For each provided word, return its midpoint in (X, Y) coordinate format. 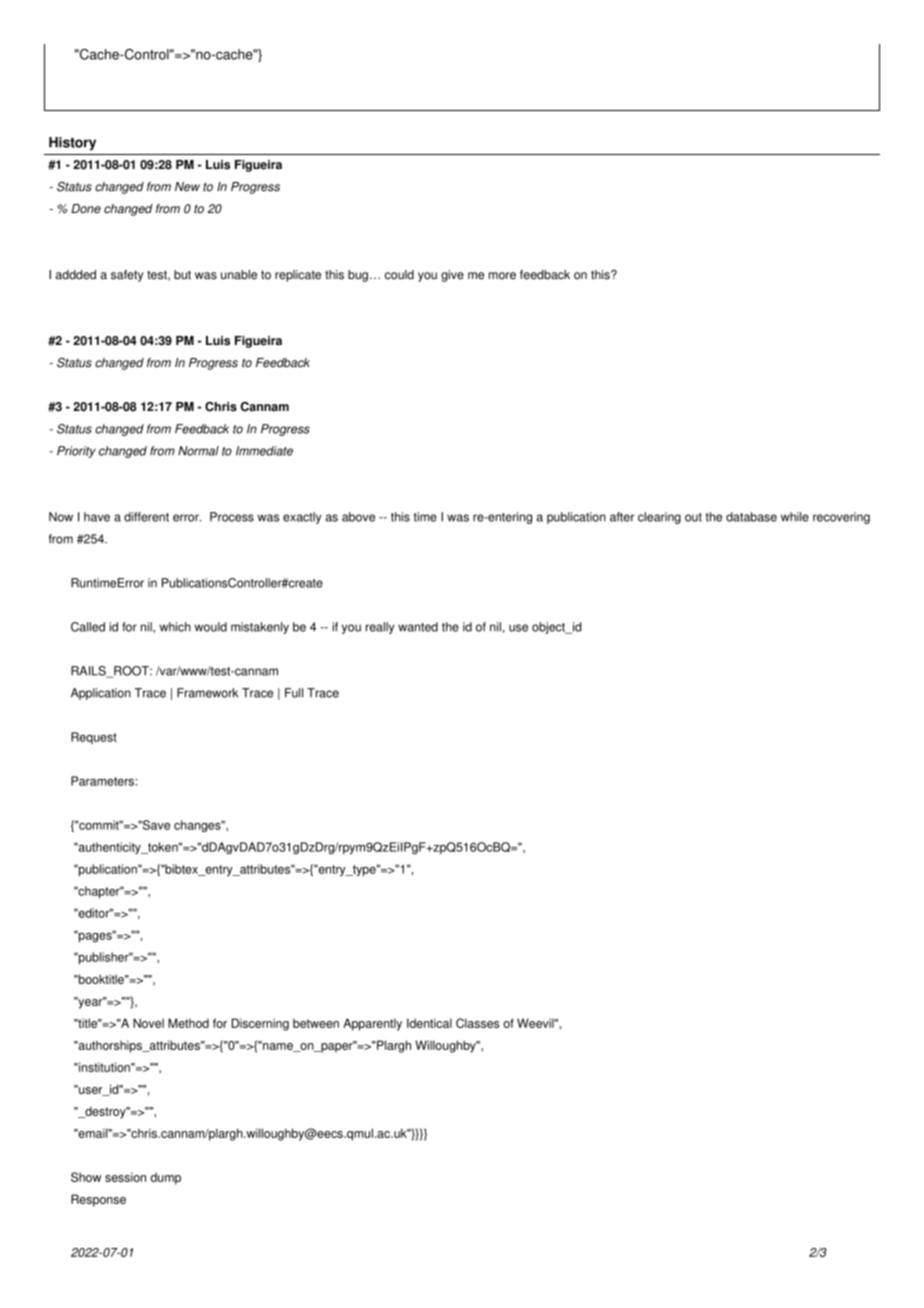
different (146, 517)
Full (294, 693)
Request (94, 738)
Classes (477, 1023)
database (751, 517)
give (452, 276)
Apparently (372, 1024)
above (358, 517)
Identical (429, 1023)
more (502, 276)
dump (166, 1178)
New (187, 187)
